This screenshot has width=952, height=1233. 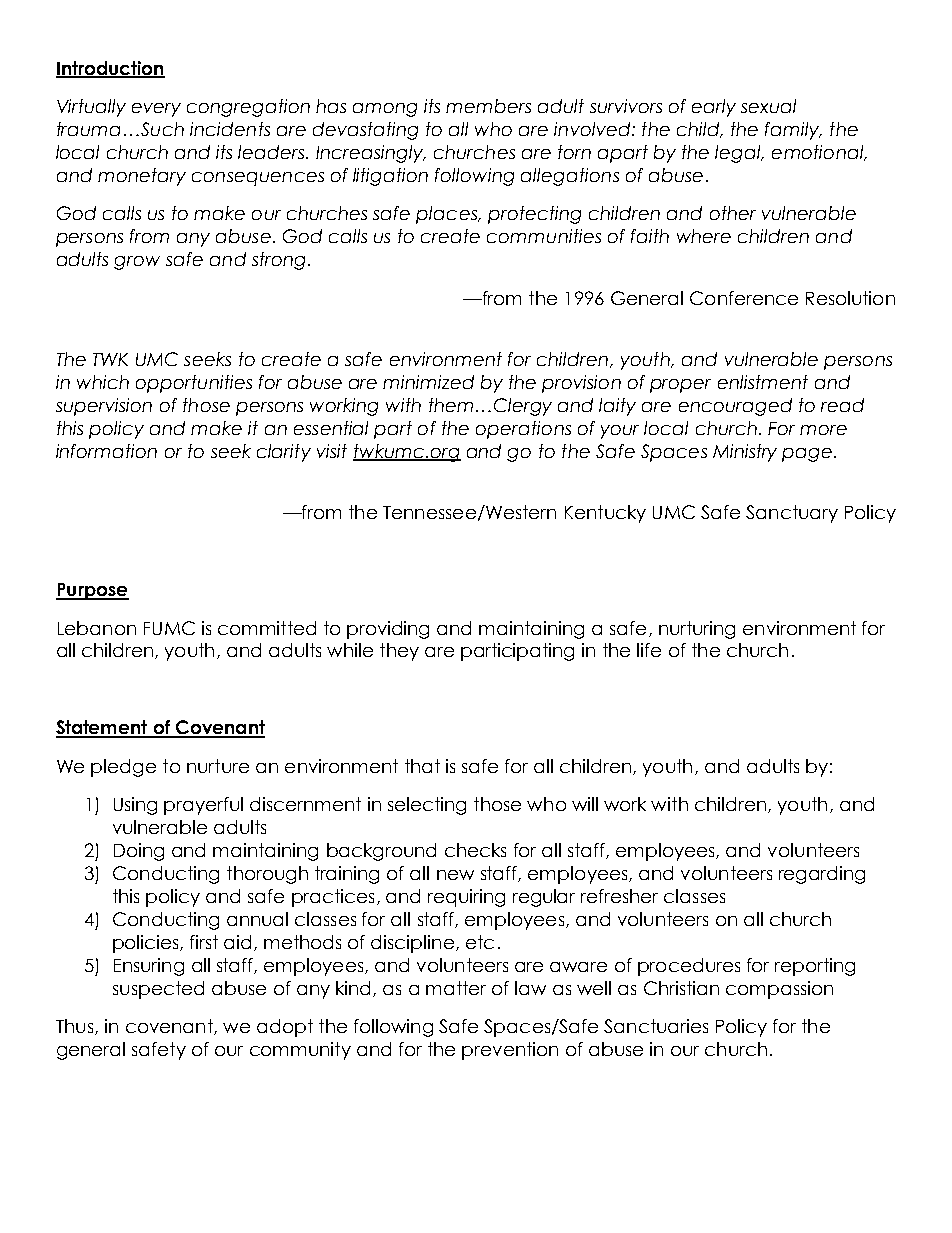 I want to click on Lebanon, so click(x=97, y=628).
